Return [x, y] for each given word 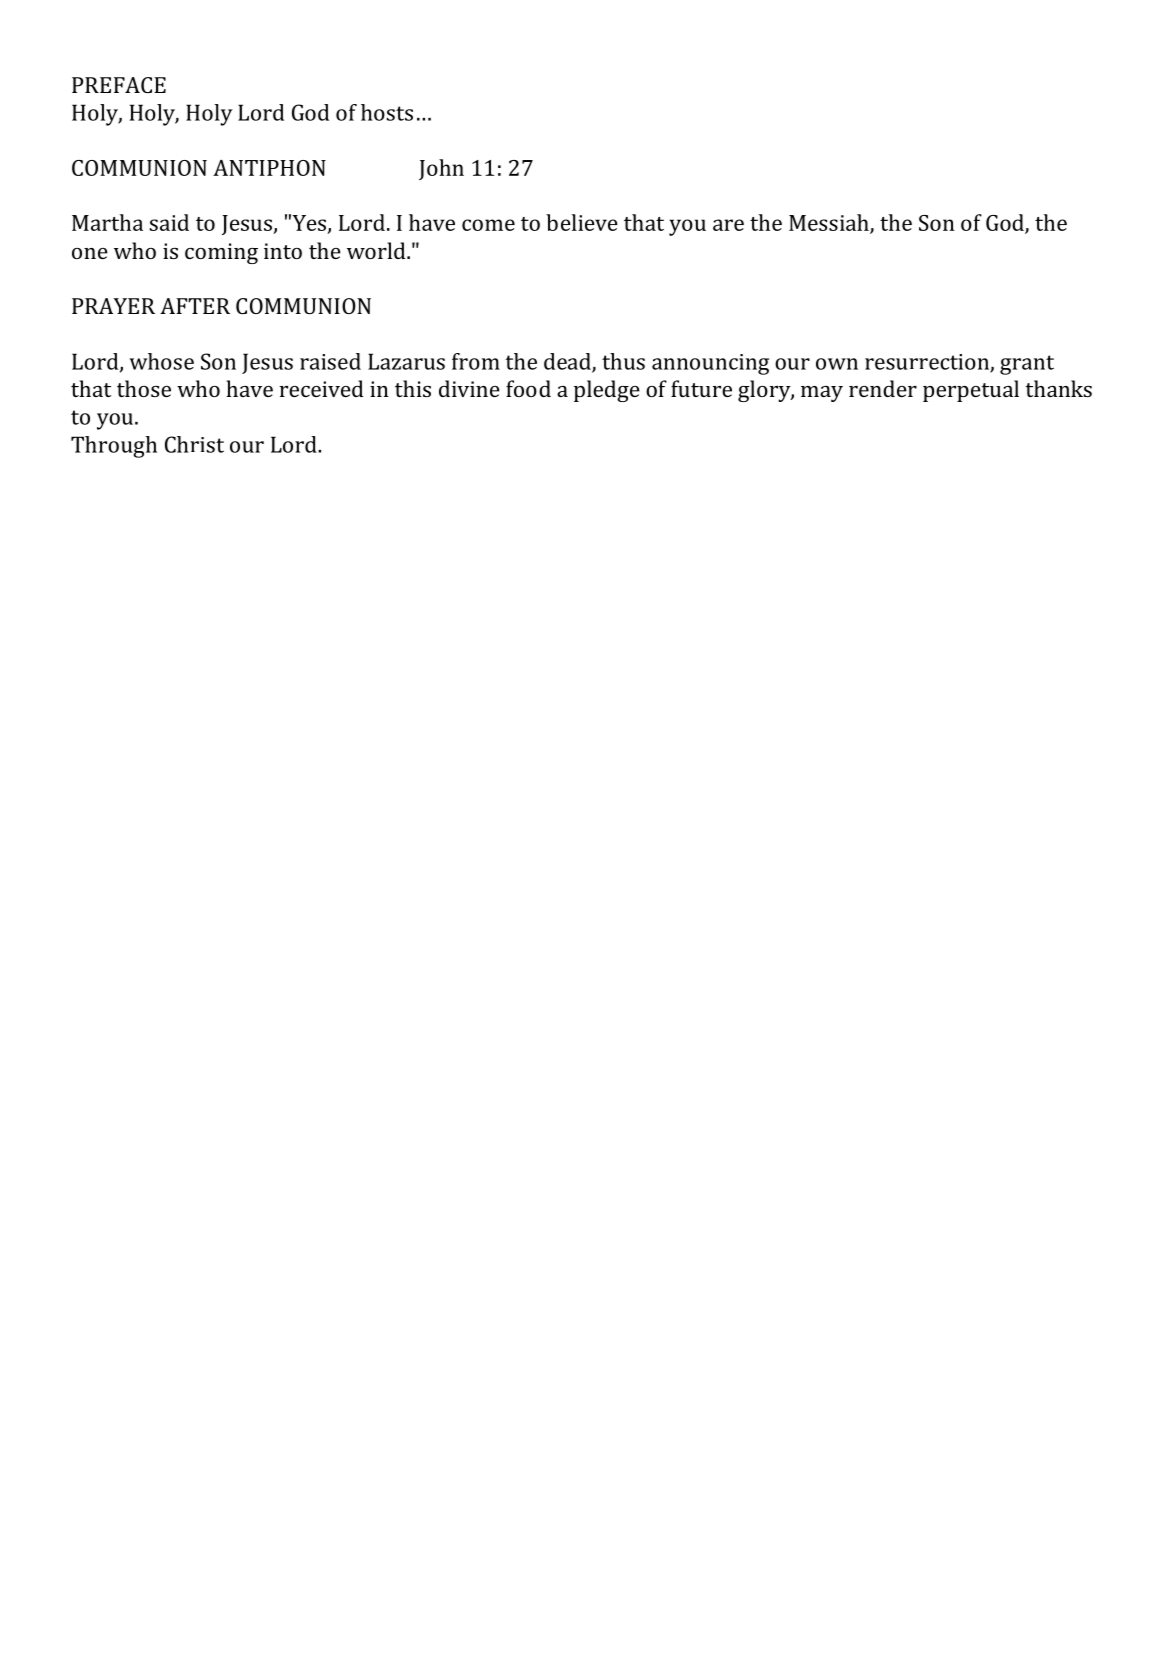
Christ [194, 444]
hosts [387, 112]
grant [1027, 365]
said [169, 222]
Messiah [830, 224]
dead [568, 362]
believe [582, 222]
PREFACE [119, 85]
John [441, 169]
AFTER [195, 306]
